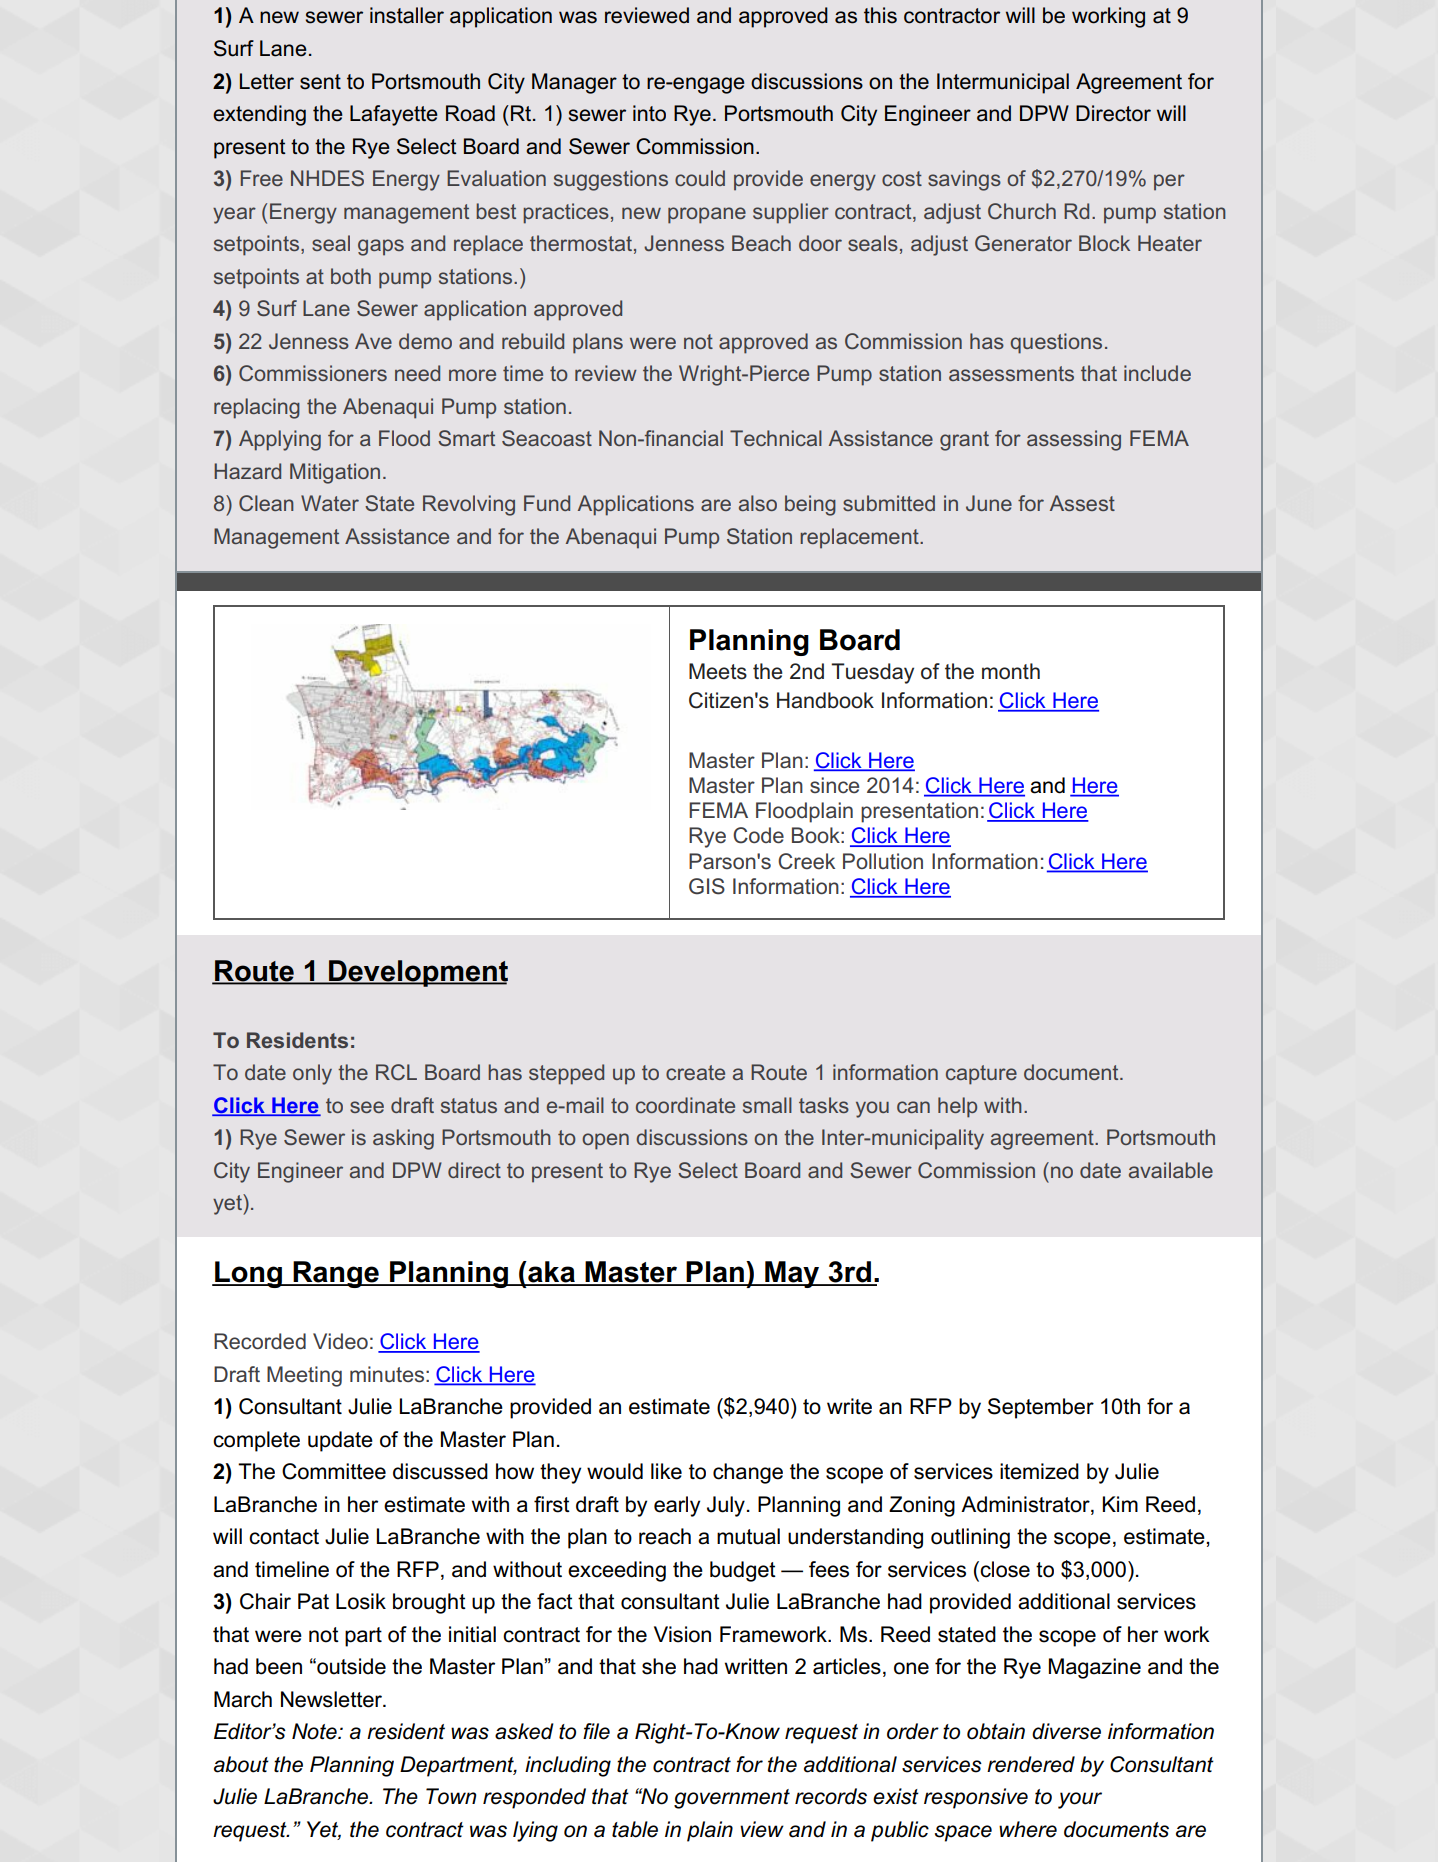 The image size is (1439, 1862). Describe the element at coordinates (964, 180) in the screenshot. I see `savings` at that location.
